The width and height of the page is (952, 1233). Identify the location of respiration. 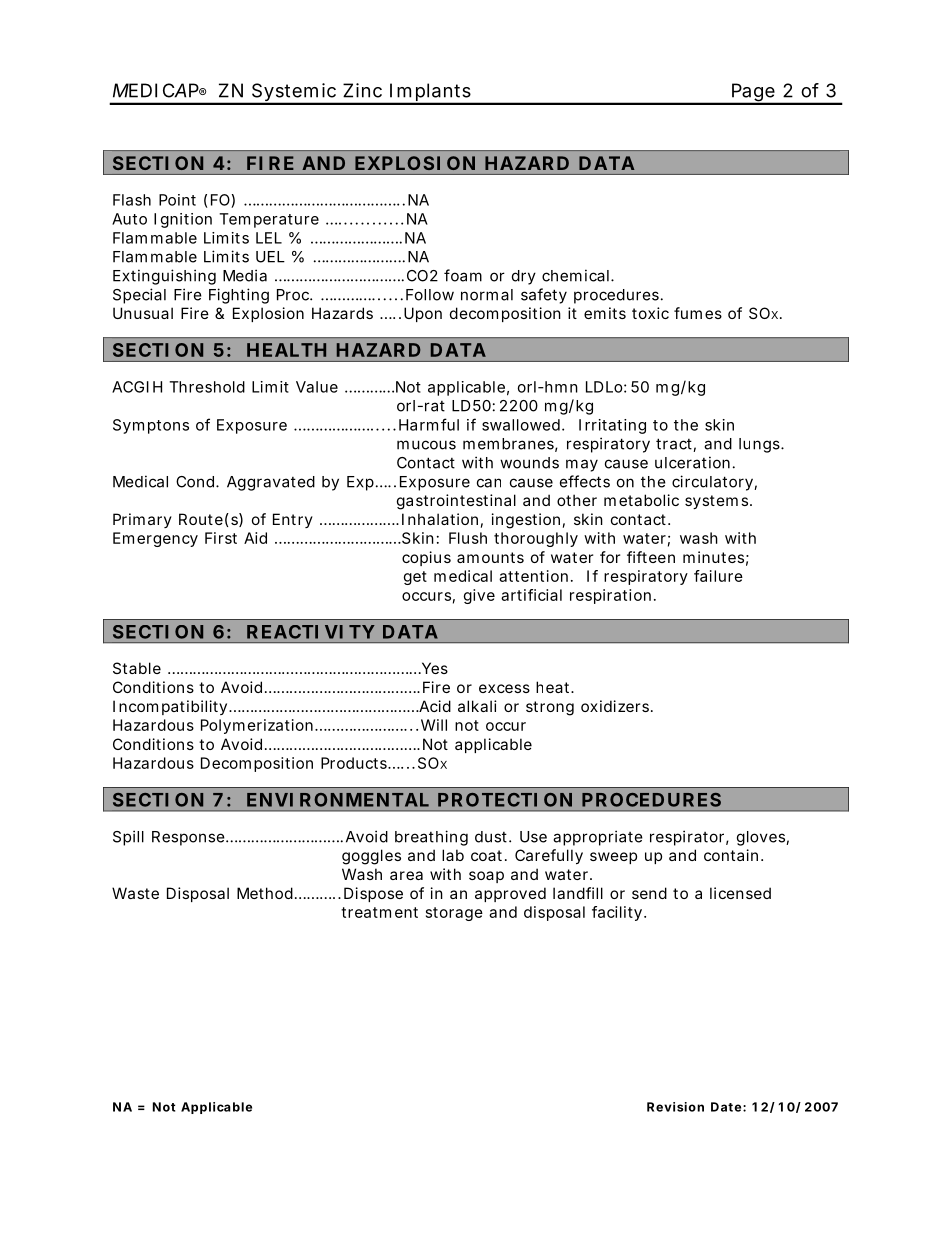
(610, 596).
